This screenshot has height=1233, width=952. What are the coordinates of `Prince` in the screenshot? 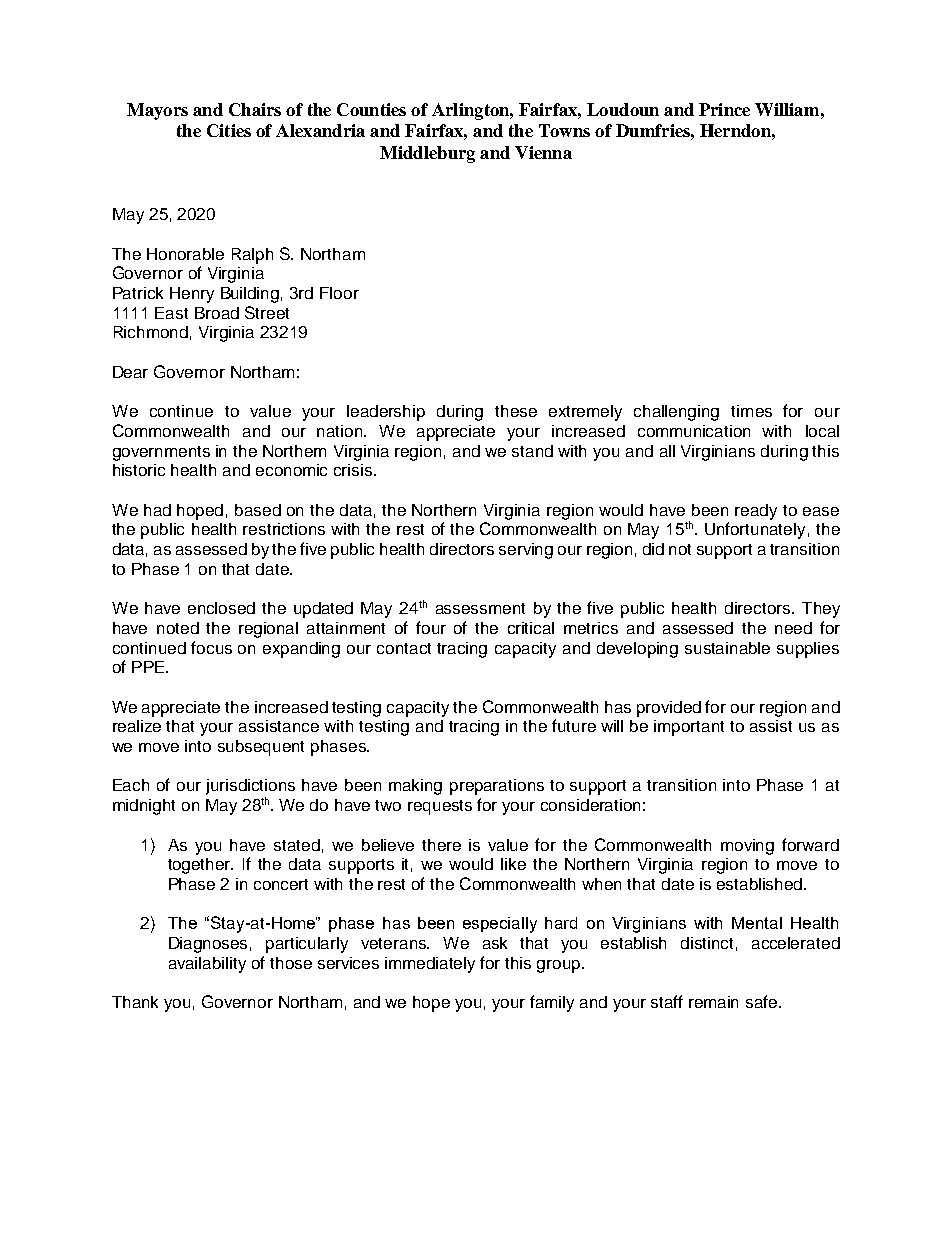 It's located at (724, 109).
